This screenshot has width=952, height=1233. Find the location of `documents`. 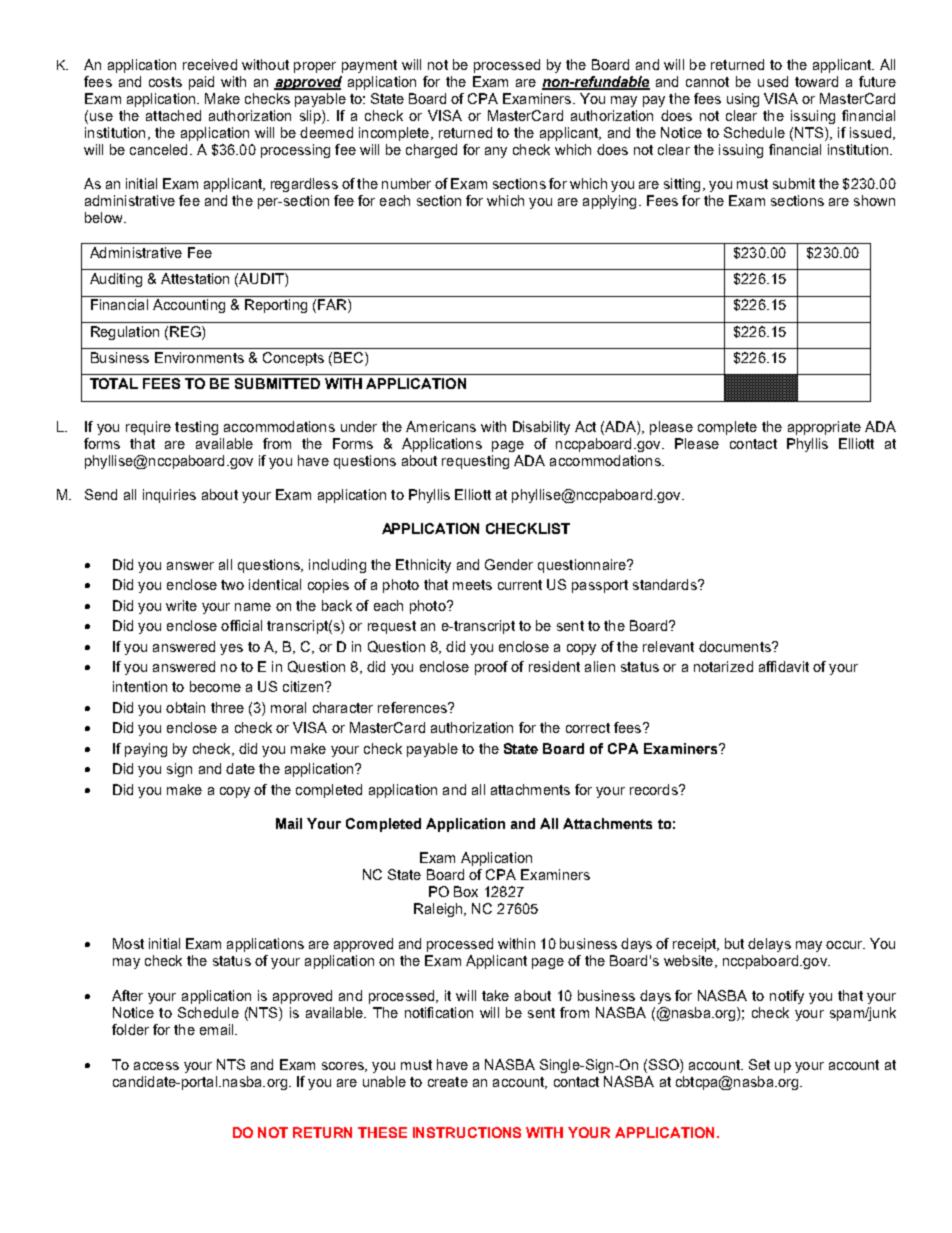

documents is located at coordinates (736, 646).
